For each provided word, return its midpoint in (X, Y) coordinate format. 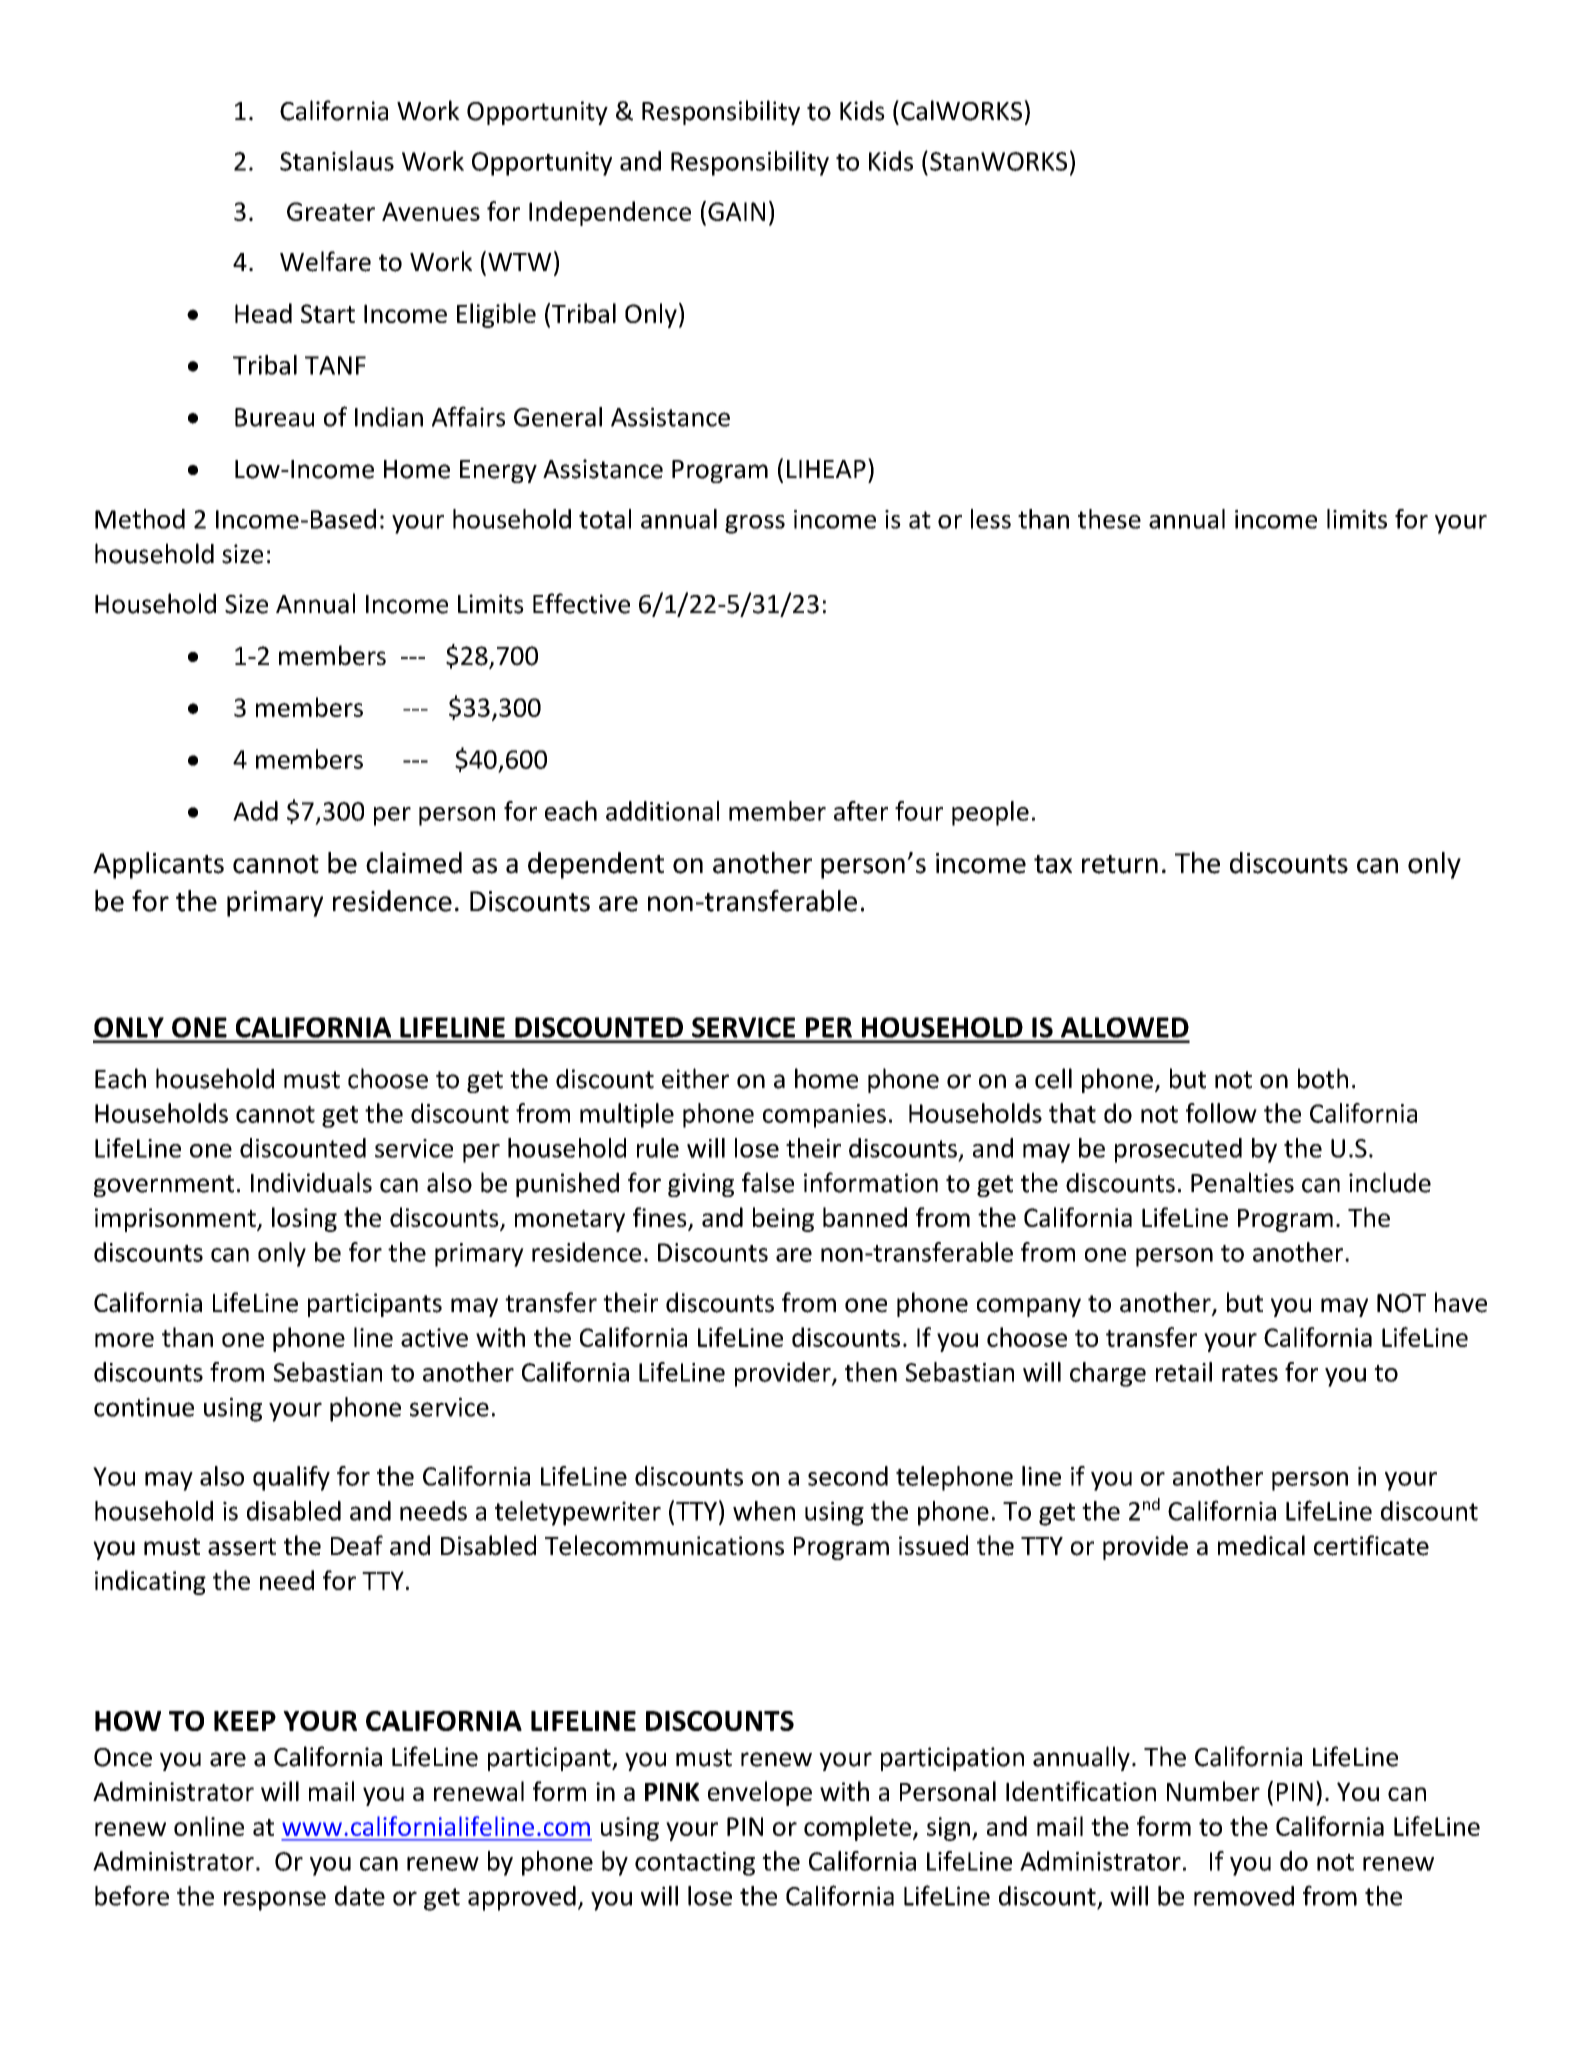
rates (1250, 1373)
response (275, 1901)
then (871, 1372)
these (1109, 519)
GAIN (736, 211)
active (434, 1337)
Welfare (325, 261)
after (861, 811)
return (1120, 864)
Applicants (158, 865)
